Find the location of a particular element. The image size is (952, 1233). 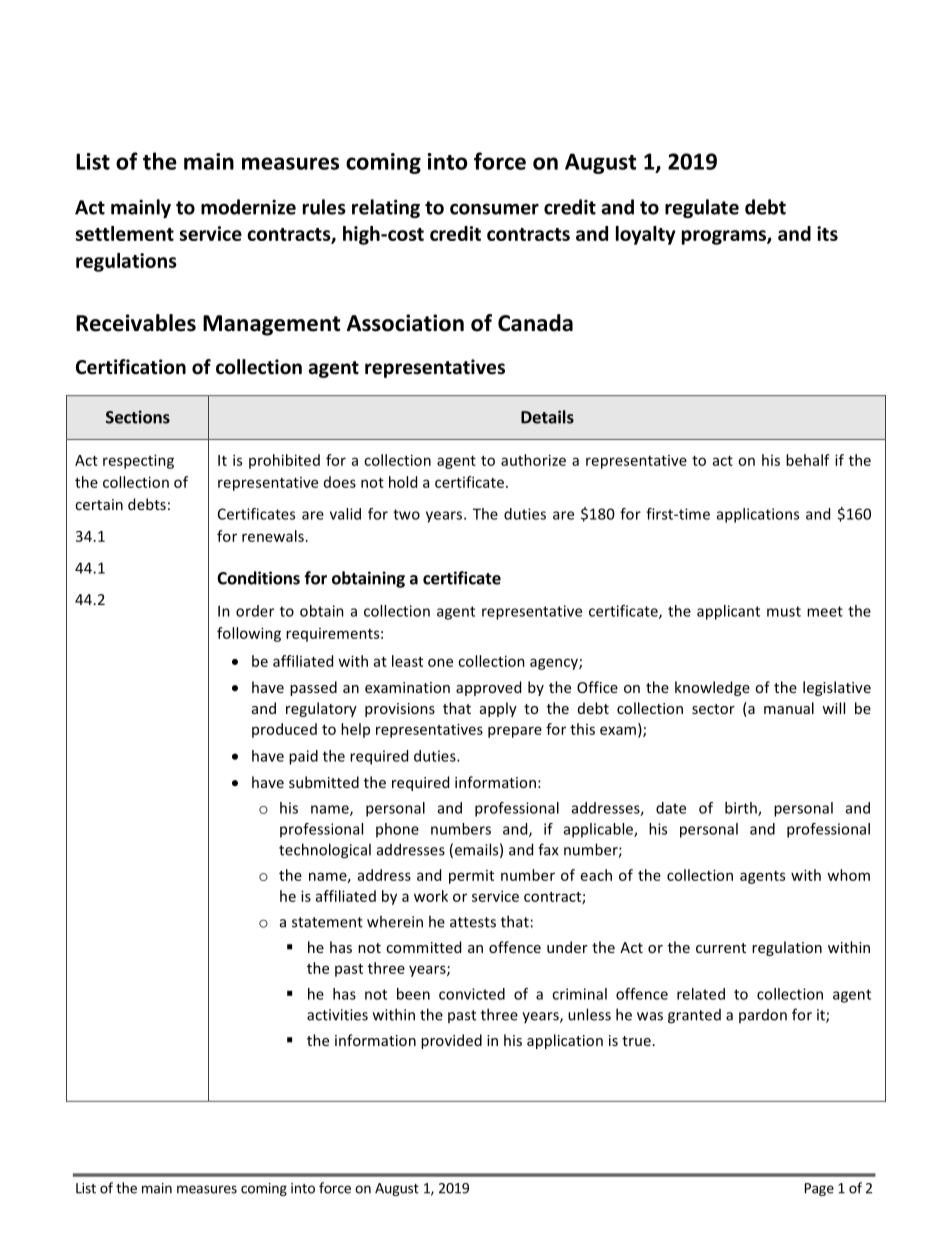

manual is located at coordinates (789, 708).
